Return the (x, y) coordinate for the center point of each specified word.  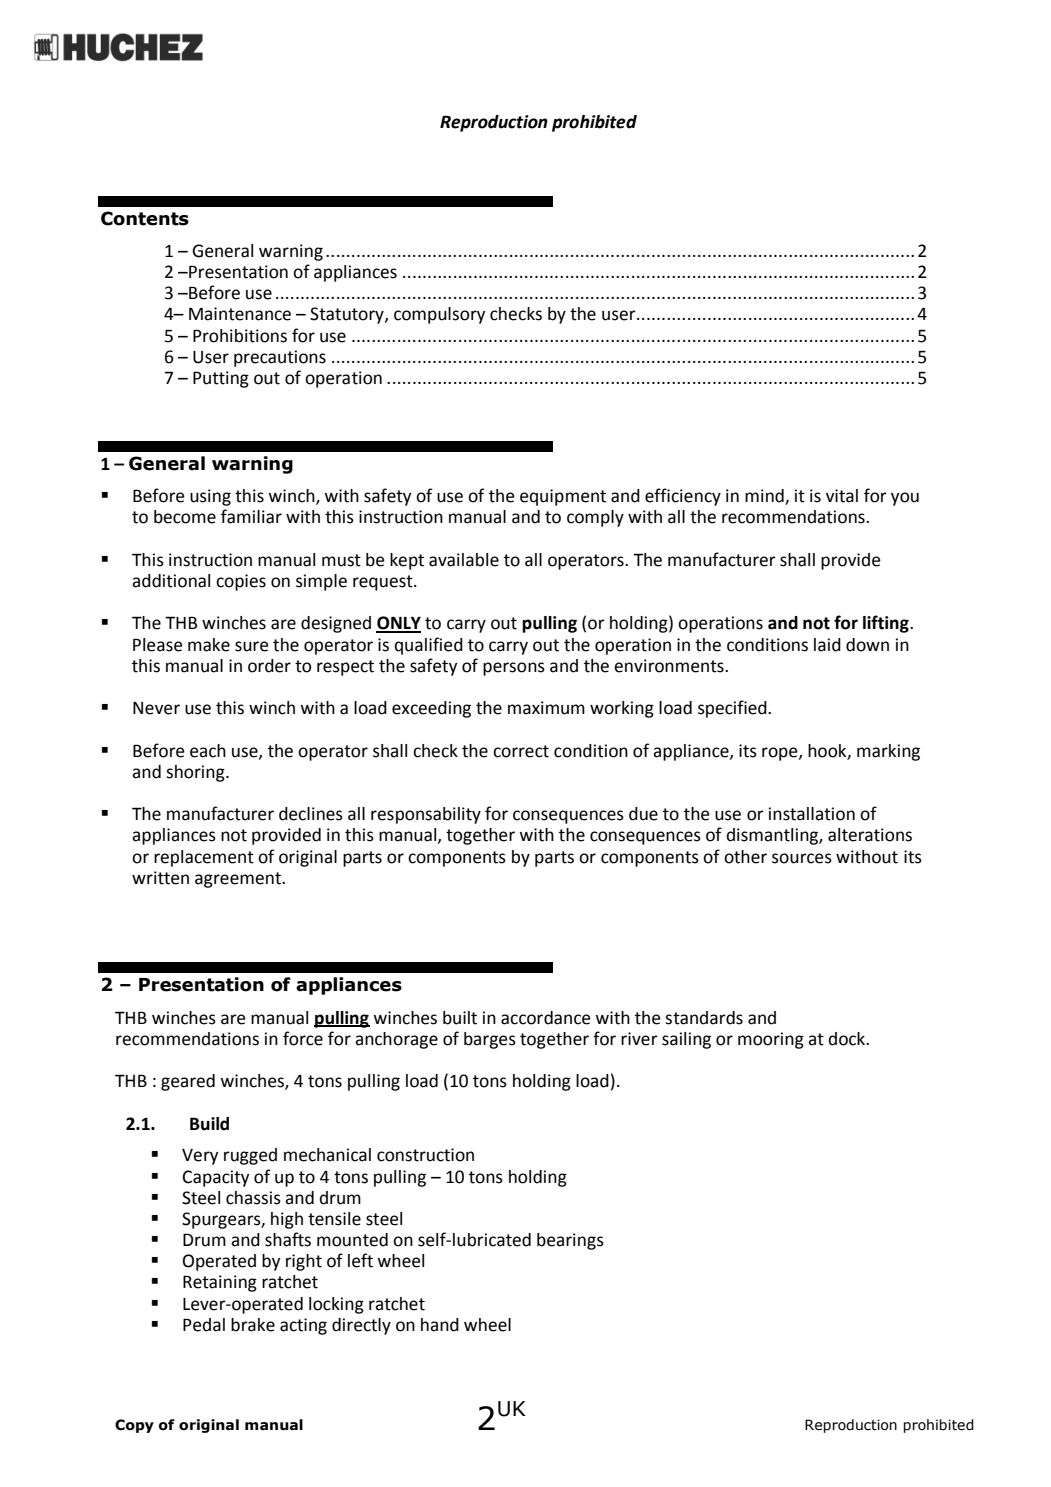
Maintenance (240, 314)
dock (848, 1039)
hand (440, 1325)
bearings (570, 1241)
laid (827, 645)
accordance (546, 1018)
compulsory (439, 315)
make (209, 645)
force (303, 1038)
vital (842, 496)
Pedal (204, 1325)
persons (514, 669)
